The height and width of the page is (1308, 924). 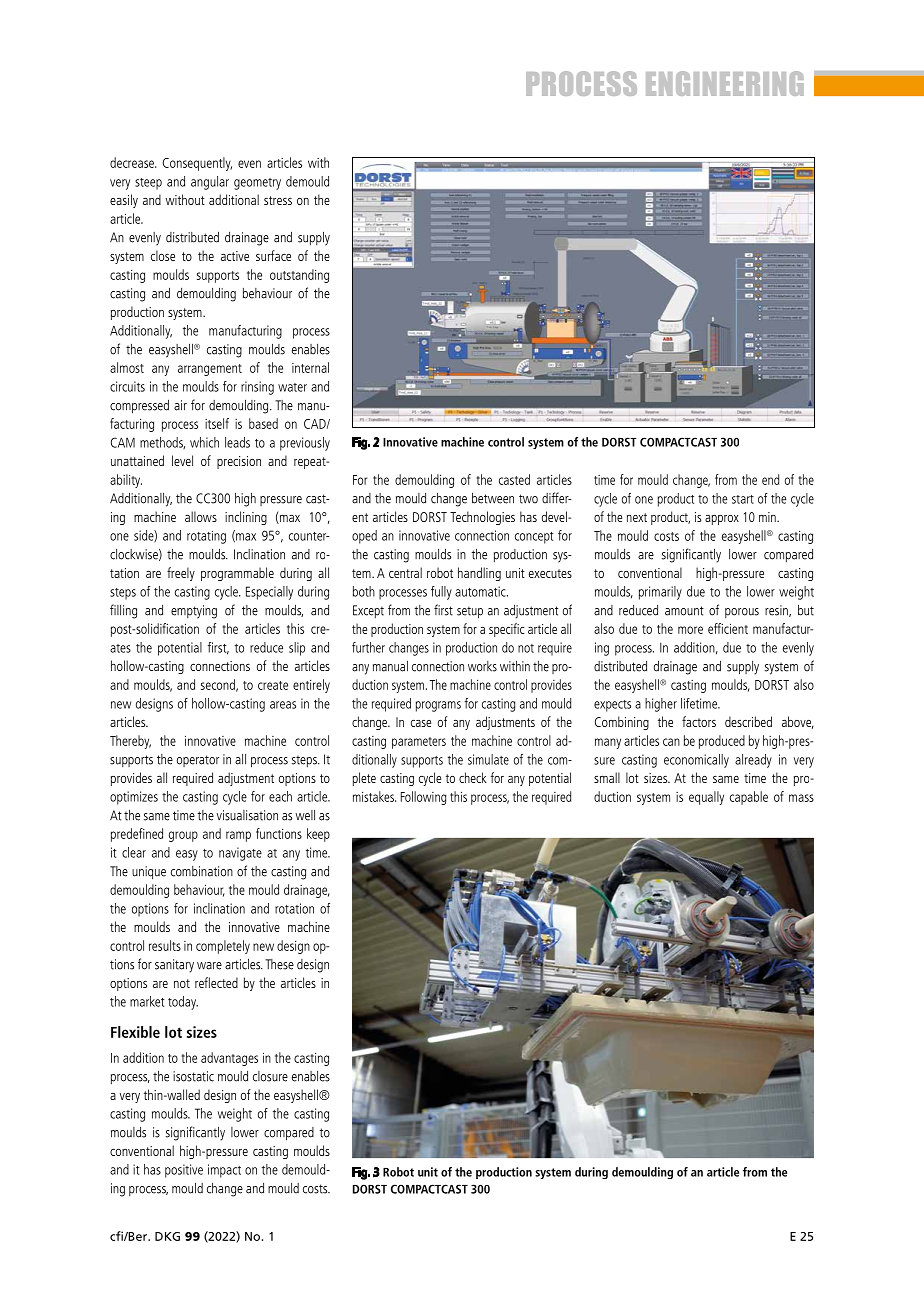 What do you see at coordinates (197, 164) in the page?
I see `Consequently` at bounding box center [197, 164].
